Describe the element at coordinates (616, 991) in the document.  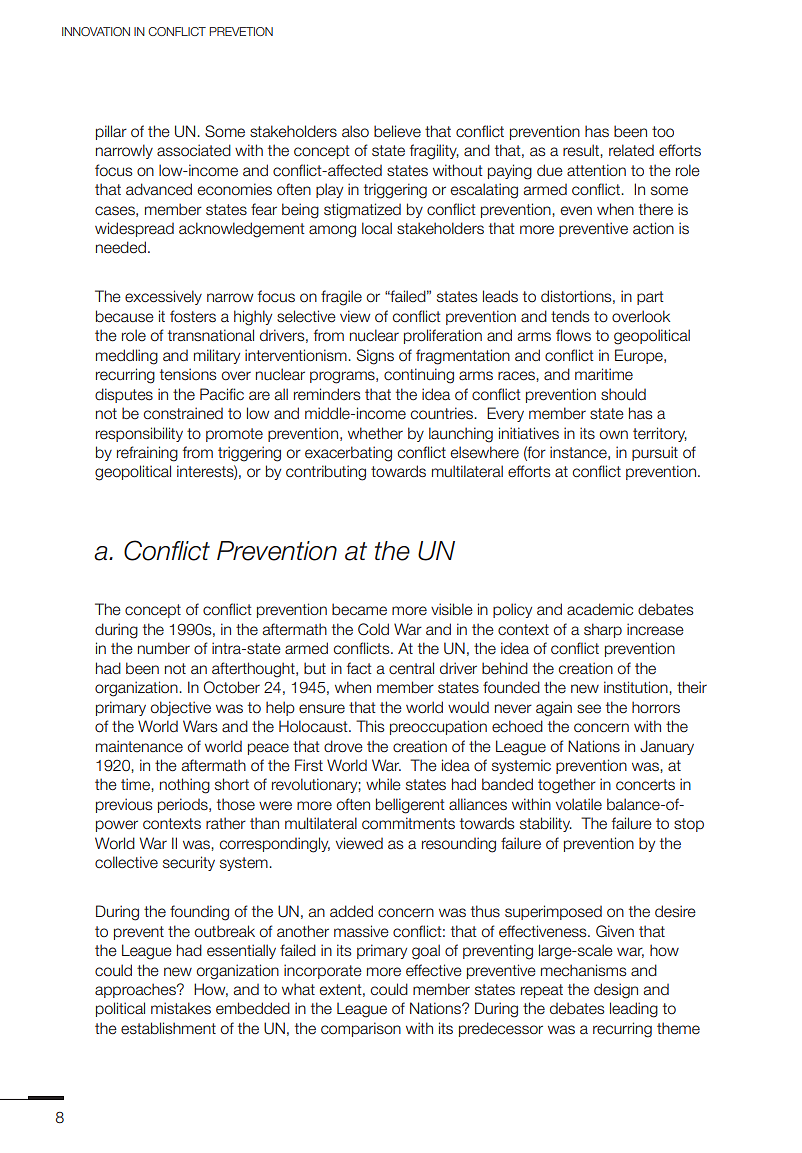
I see `design` at that location.
